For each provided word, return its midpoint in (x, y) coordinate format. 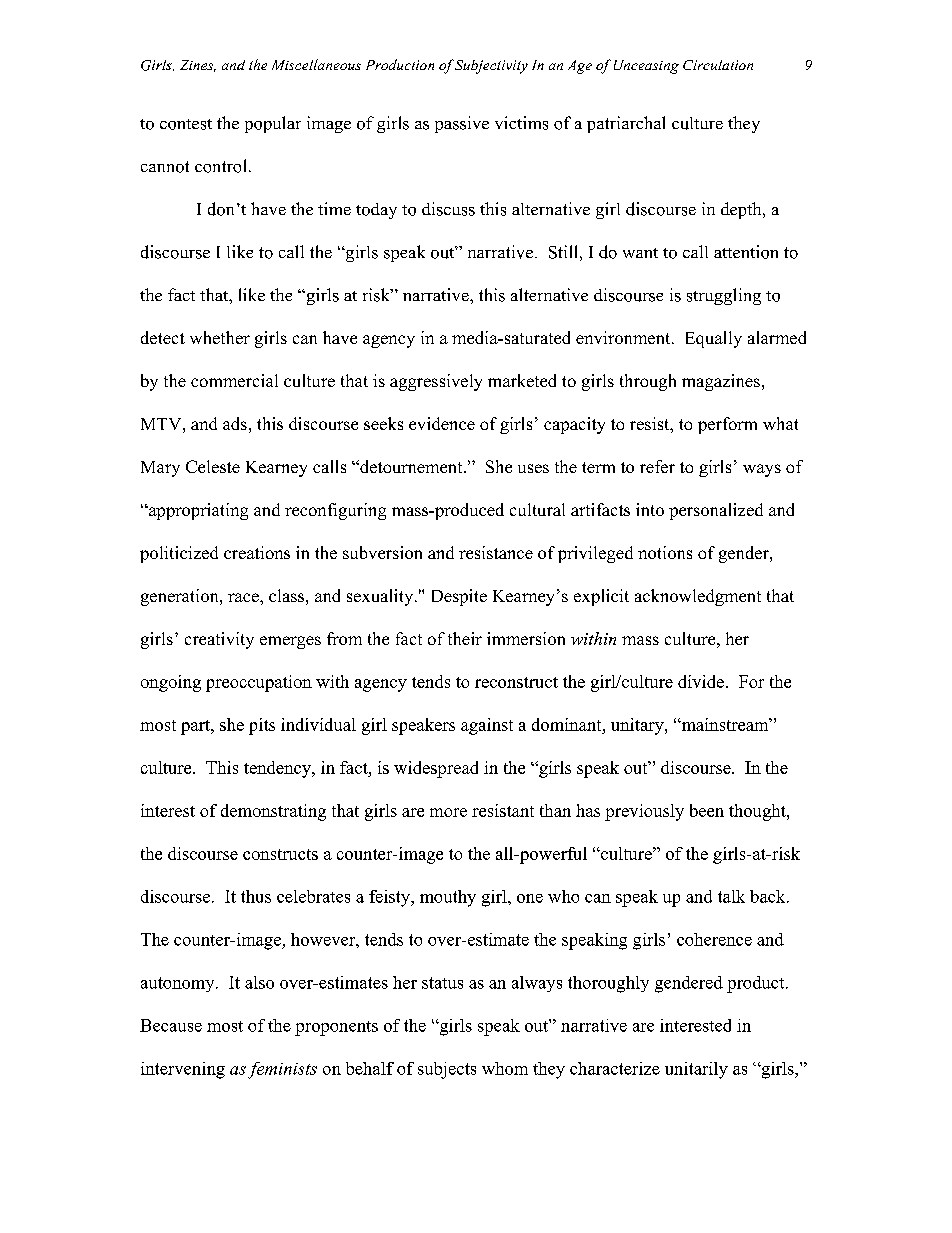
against (487, 726)
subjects (447, 1070)
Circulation (718, 65)
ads (235, 423)
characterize (615, 1068)
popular (273, 124)
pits (262, 726)
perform (727, 425)
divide (701, 681)
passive (462, 124)
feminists (282, 1070)
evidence (442, 423)
